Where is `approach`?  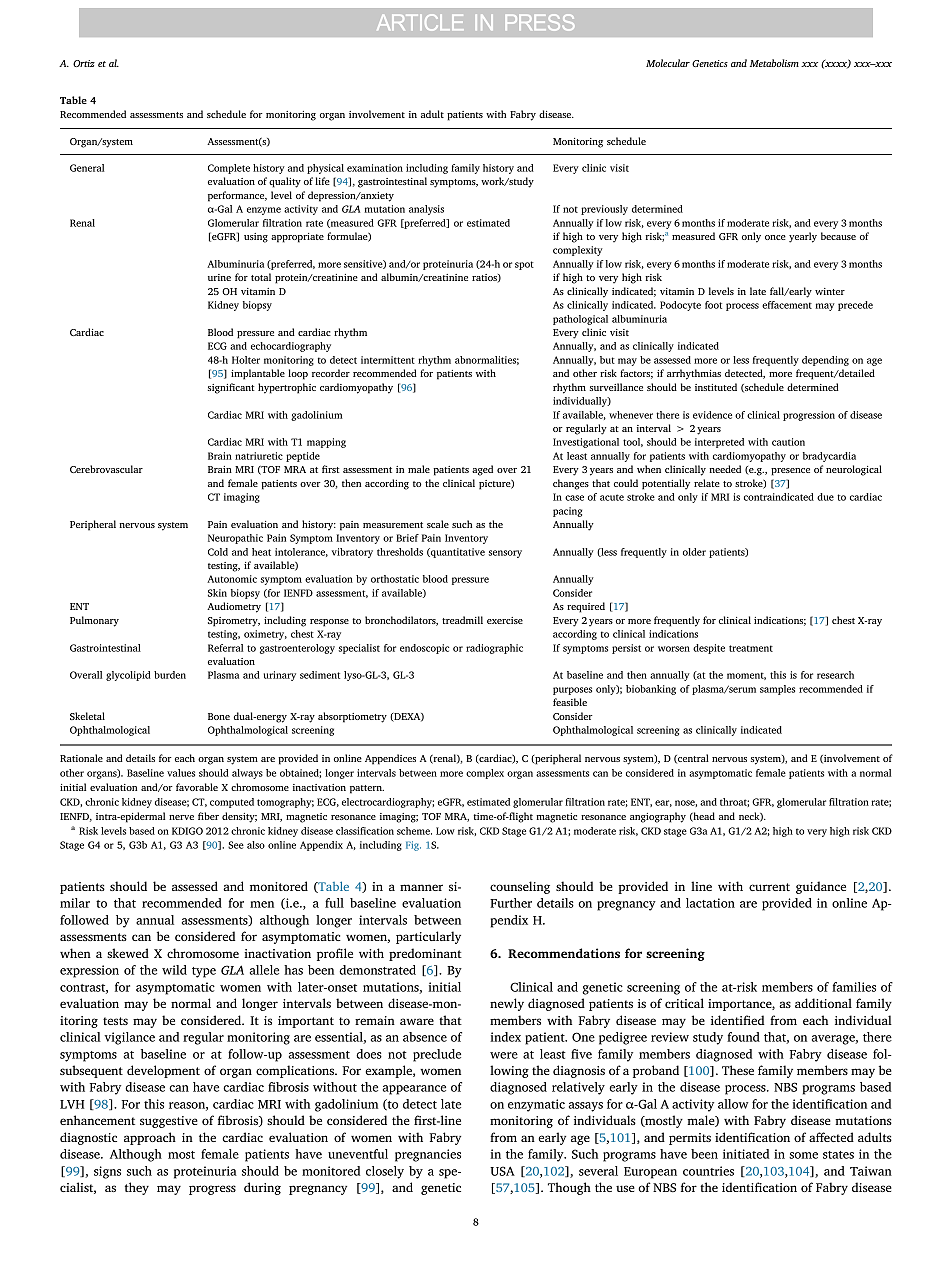 approach is located at coordinates (150, 1138).
